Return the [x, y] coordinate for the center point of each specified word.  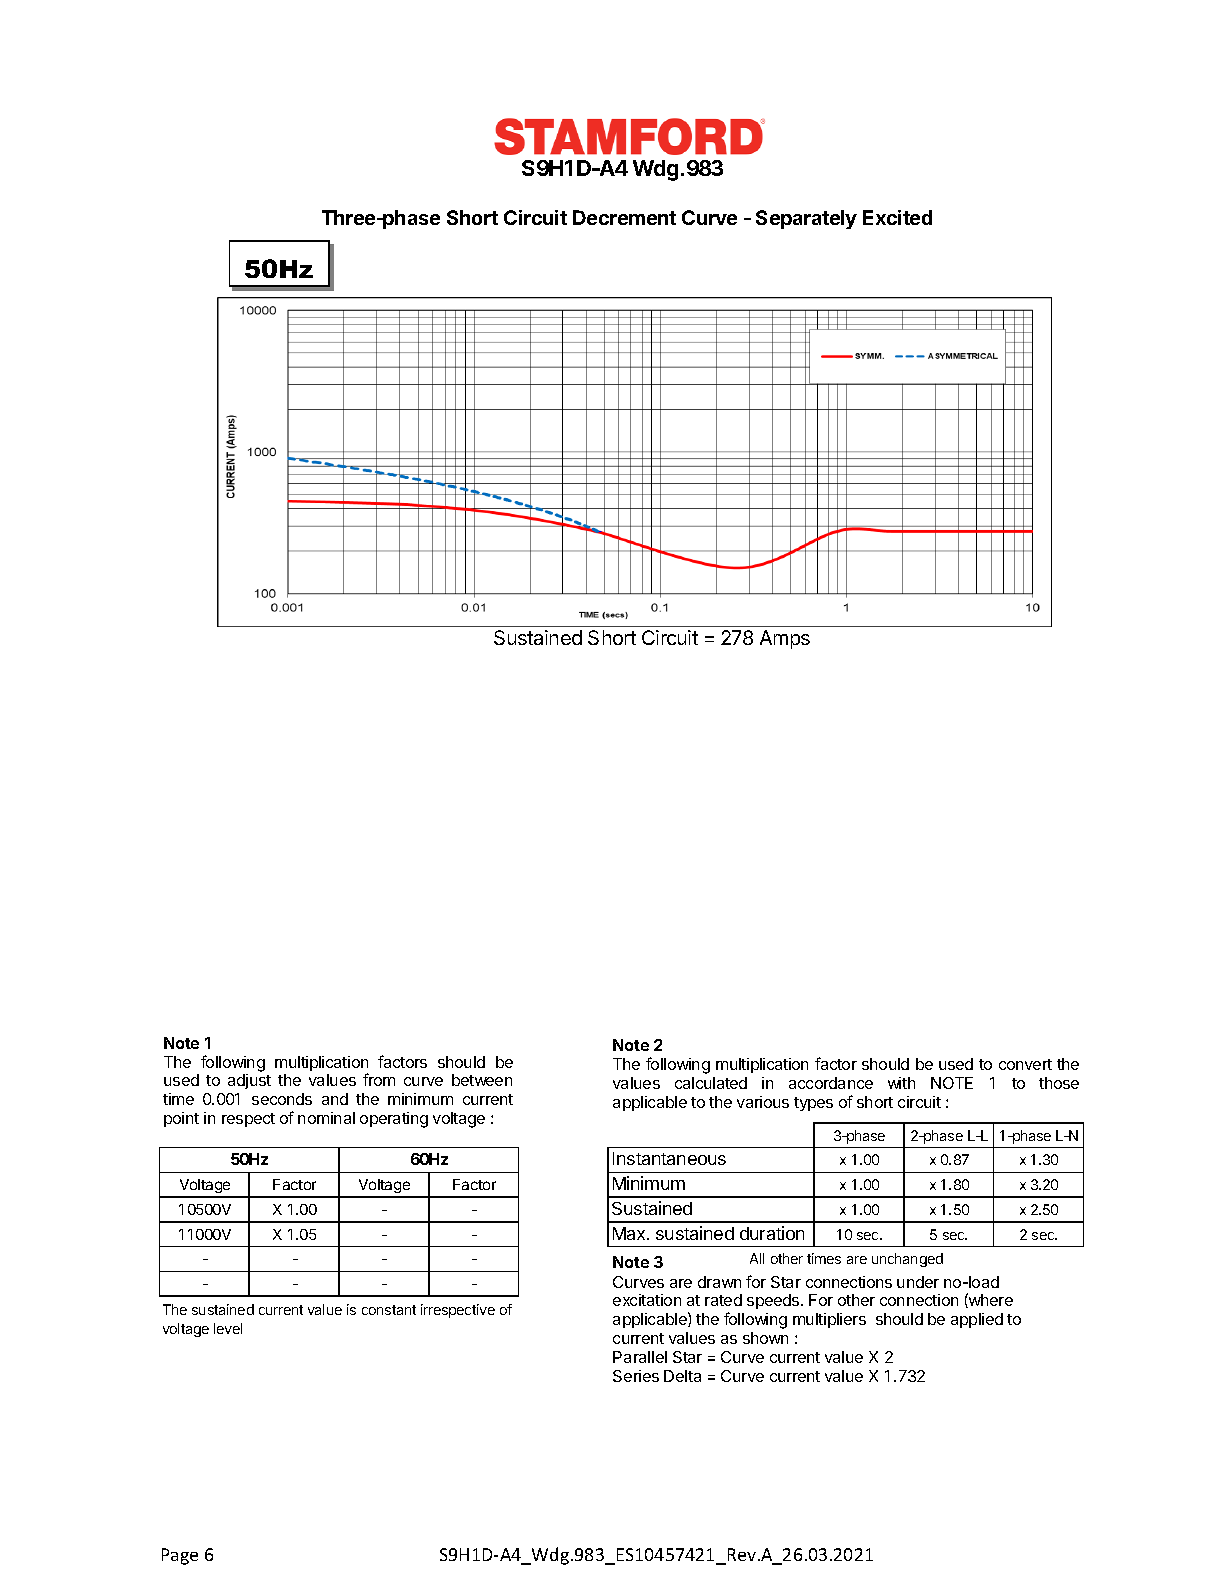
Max [630, 1233]
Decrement [624, 217]
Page [180, 1556]
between [482, 1080]
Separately [806, 219]
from [379, 1079]
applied [977, 1320]
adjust [249, 1081]
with [901, 1083]
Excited [897, 217]
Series [636, 1376]
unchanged [907, 1260]
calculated [711, 1083]
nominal [326, 1118]
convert [1025, 1064]
